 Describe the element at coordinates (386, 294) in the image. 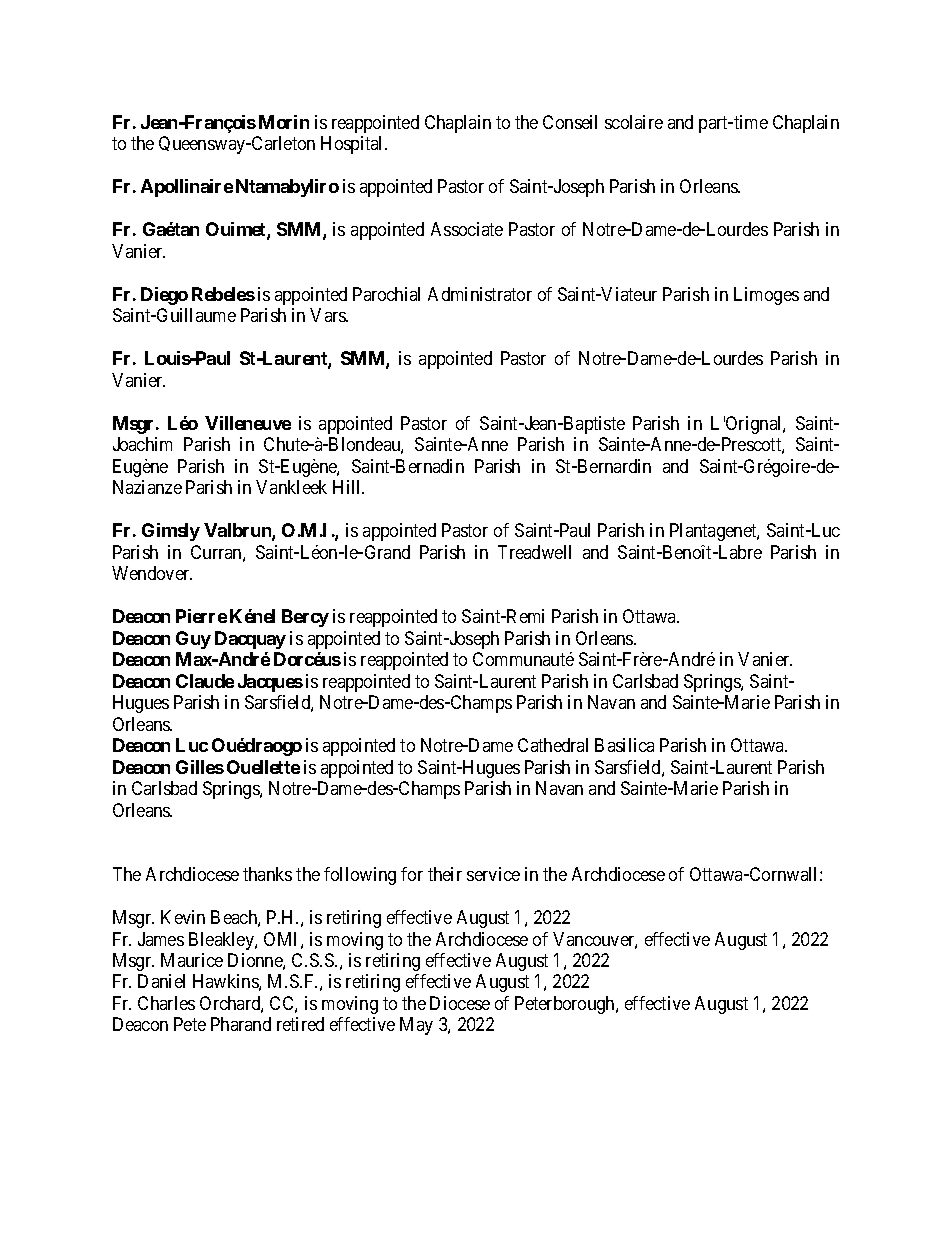

I see `Parochial` at that location.
